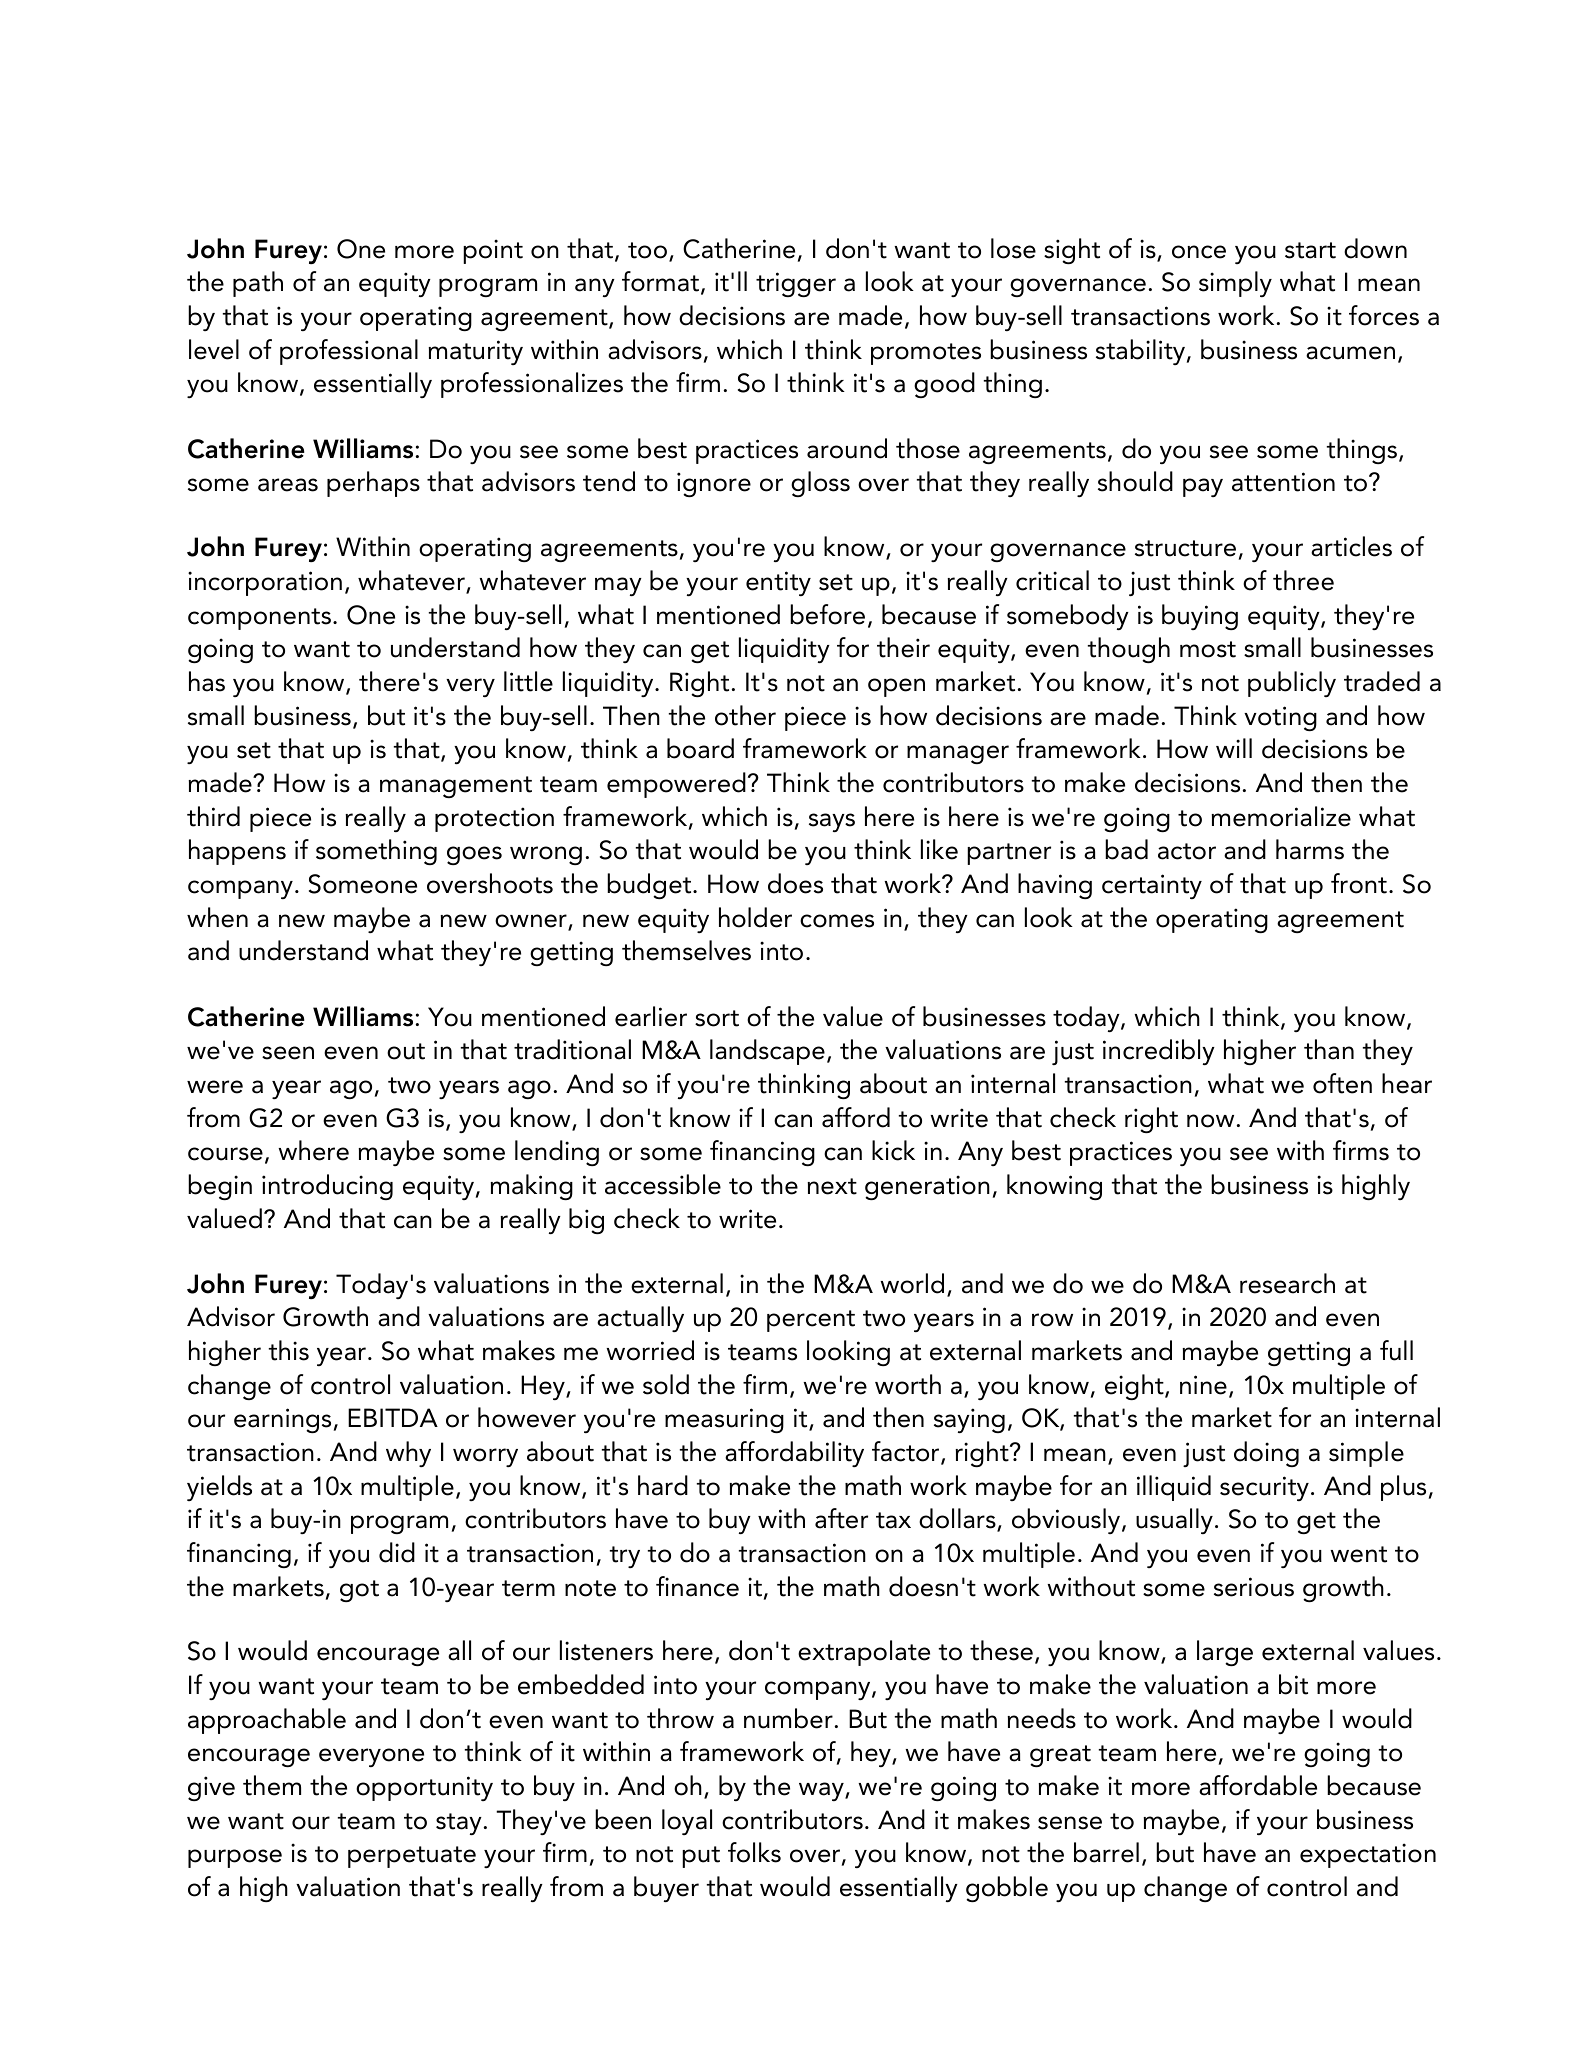  Describe the element at coordinates (796, 284) in the image. I see `trigger` at that location.
